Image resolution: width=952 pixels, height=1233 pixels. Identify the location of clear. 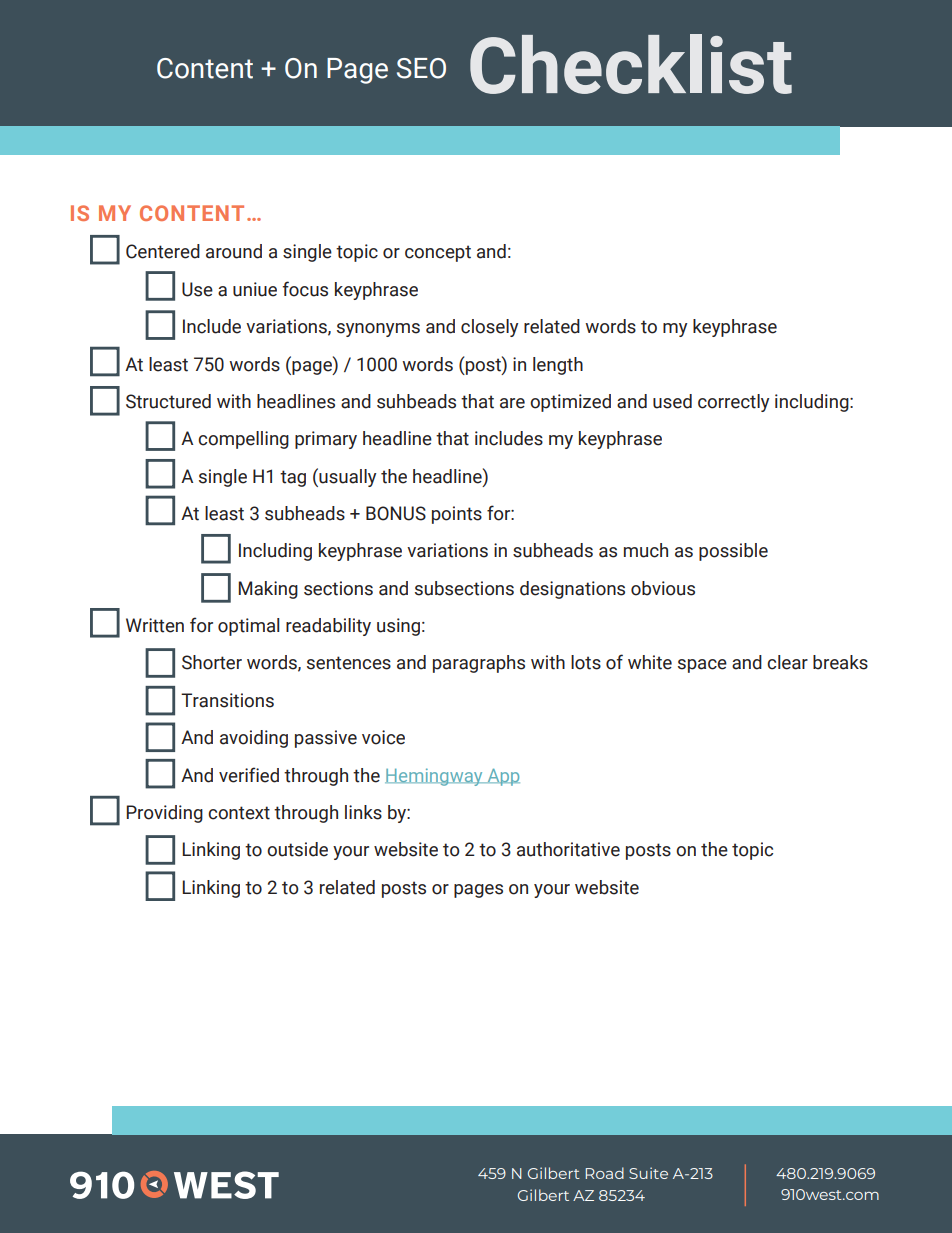
(787, 662).
